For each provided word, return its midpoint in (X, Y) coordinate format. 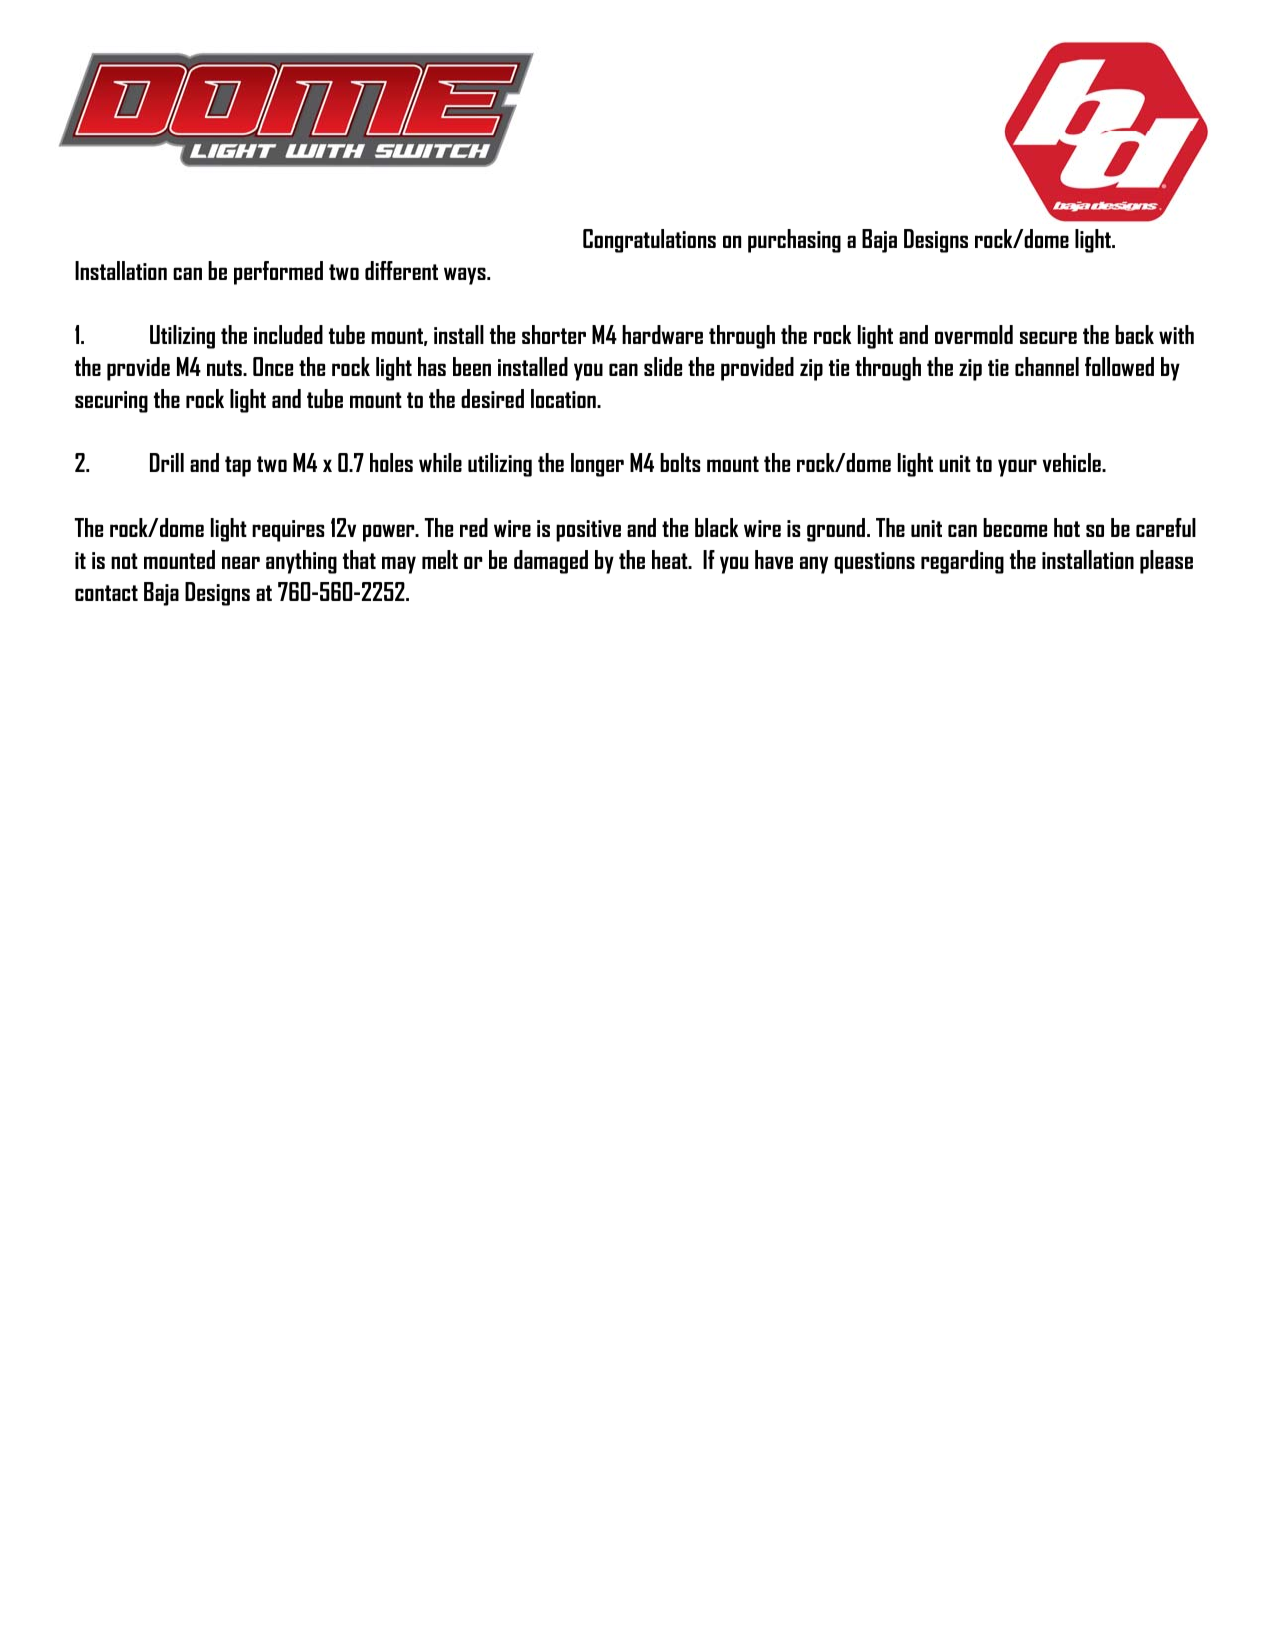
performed (278, 273)
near (241, 562)
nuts (225, 368)
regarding (962, 562)
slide (663, 366)
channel (1047, 366)
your (1017, 468)
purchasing (794, 241)
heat (671, 559)
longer (597, 465)
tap (238, 466)
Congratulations (649, 241)
